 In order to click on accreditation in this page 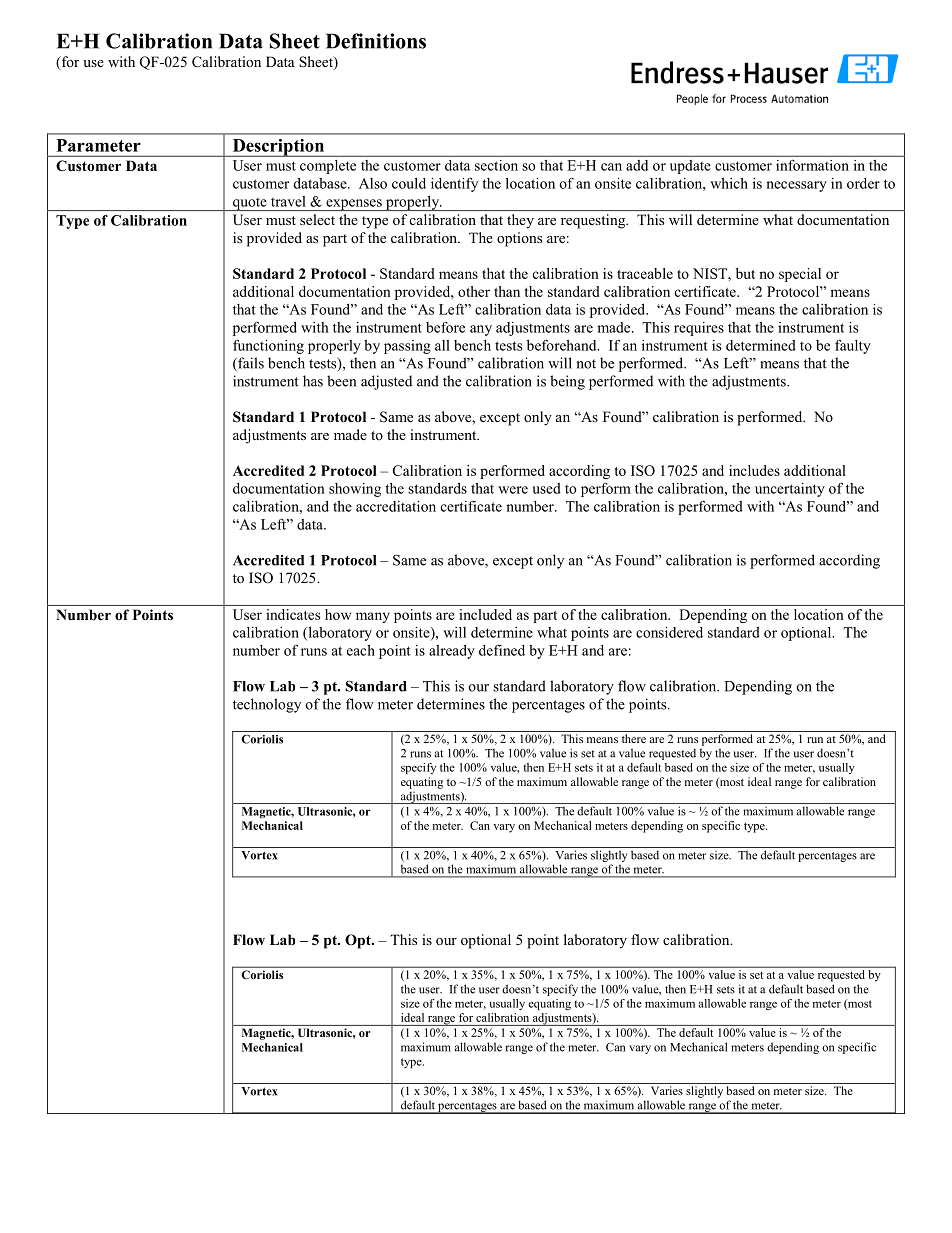, I will do `click(396, 506)`.
